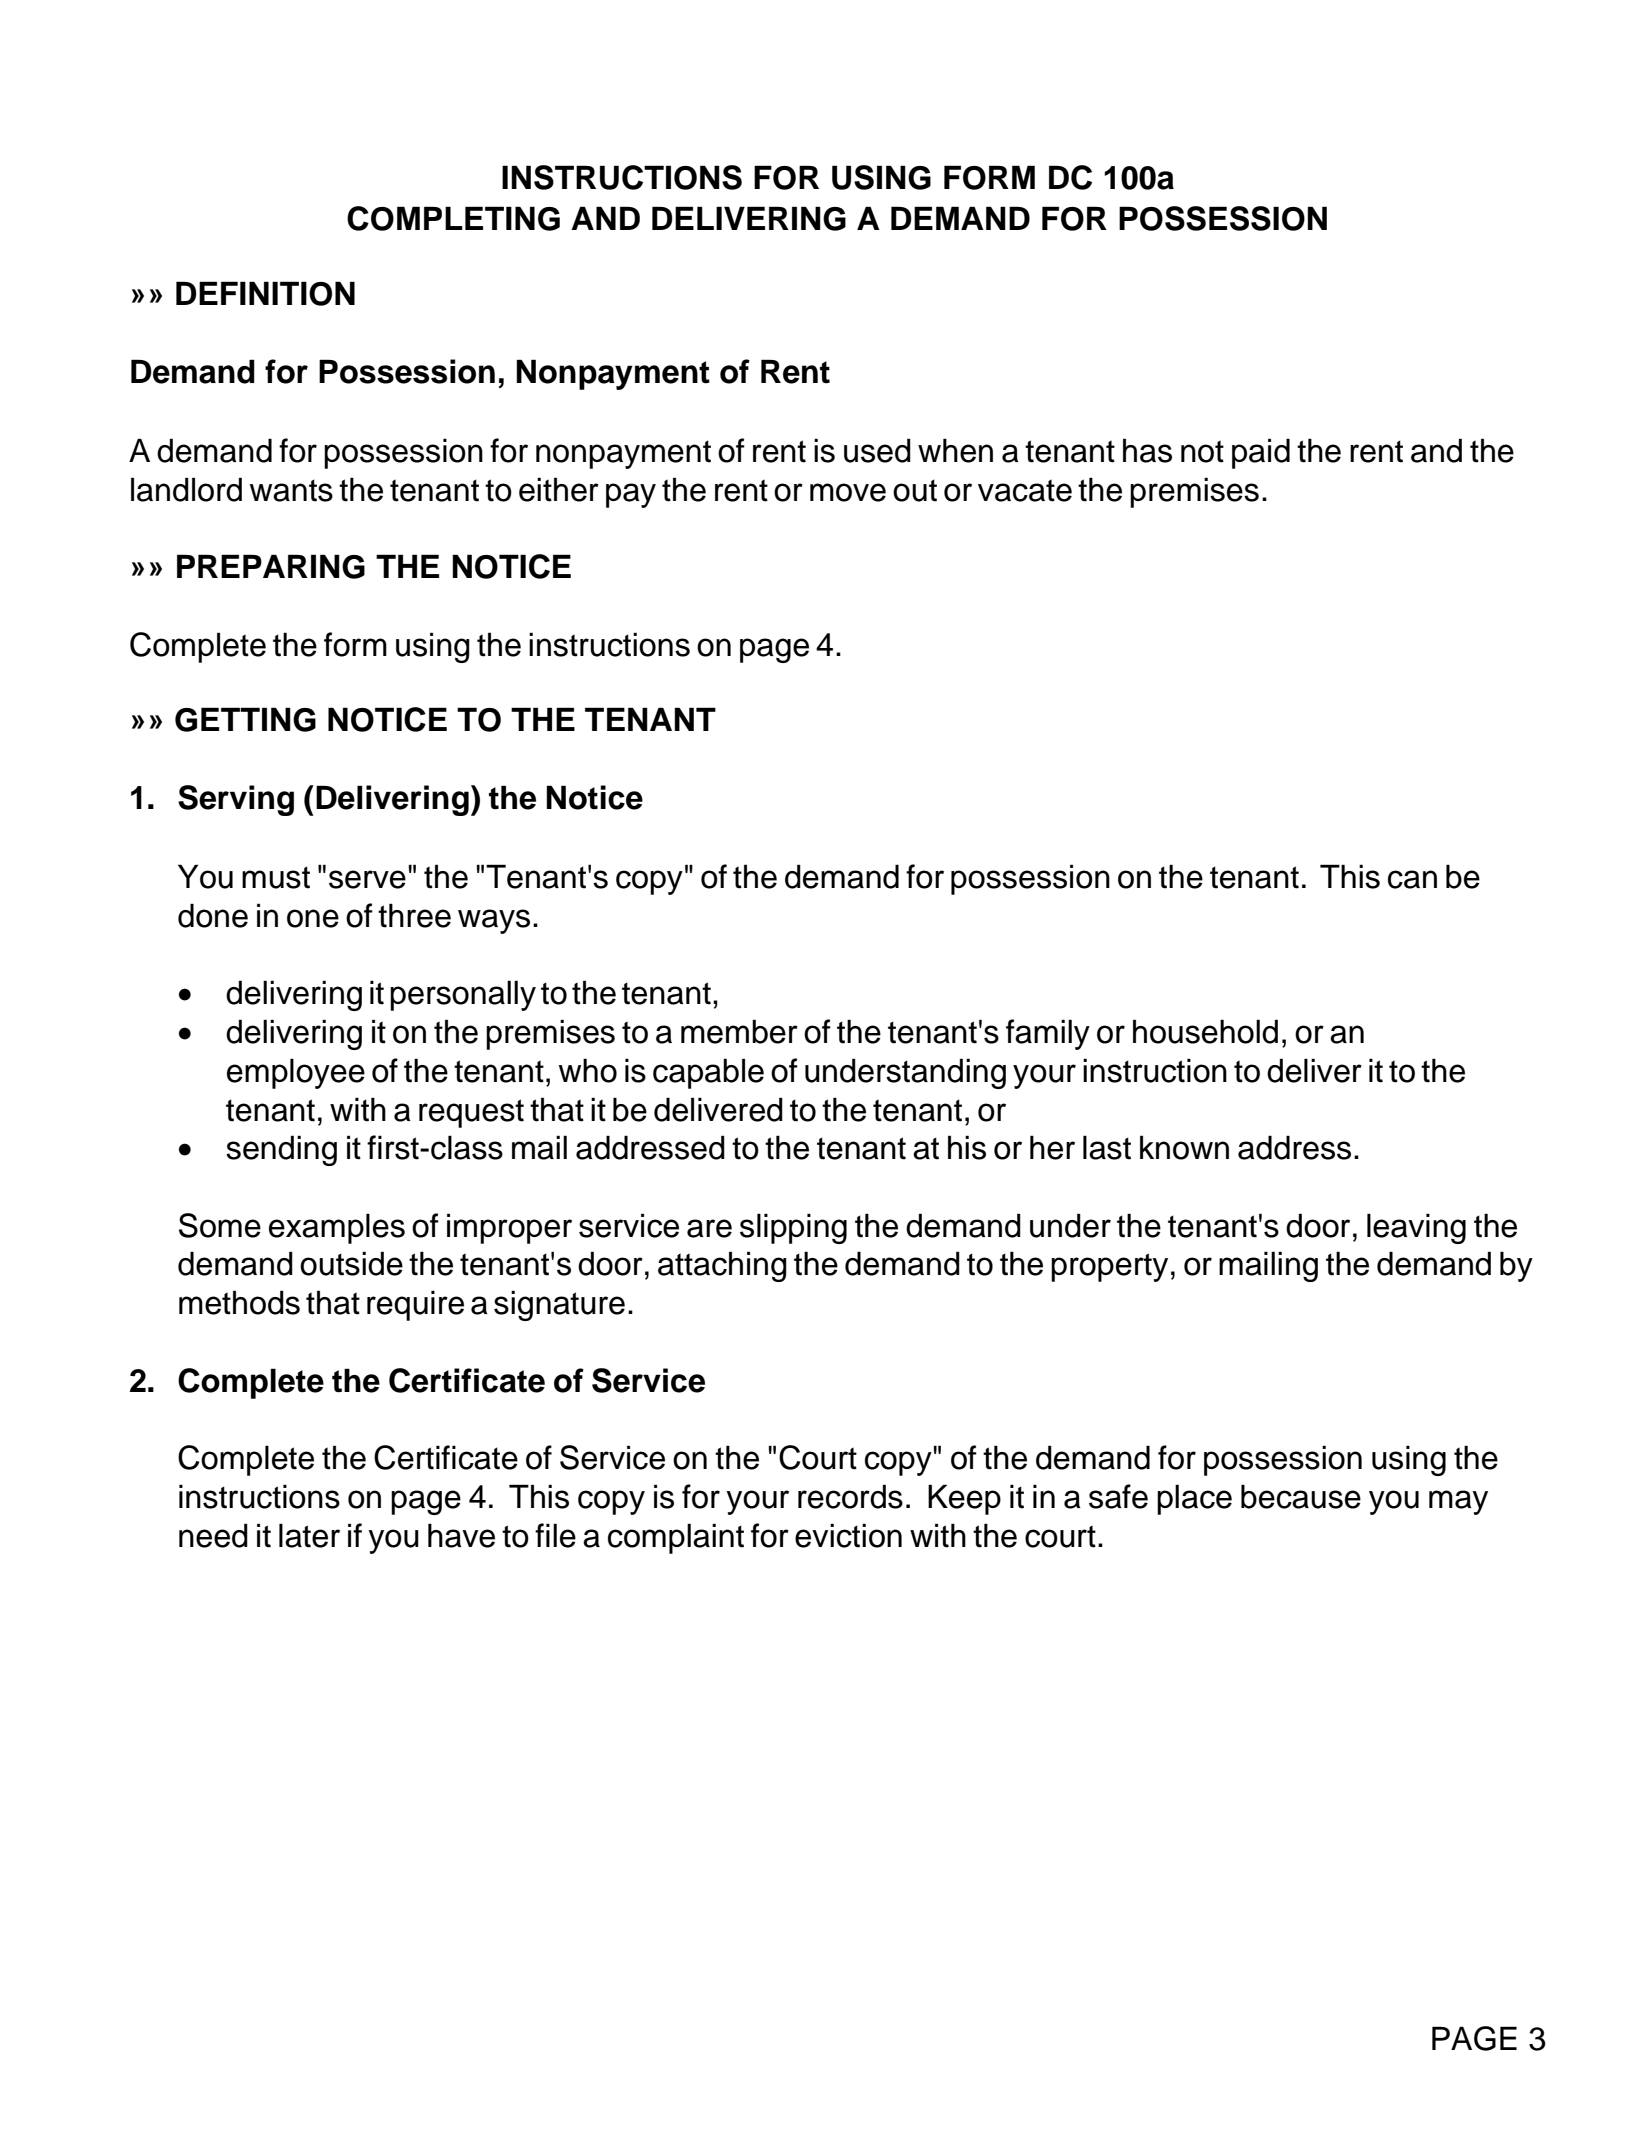  What do you see at coordinates (1261, 453) in the document?
I see `paid` at bounding box center [1261, 453].
